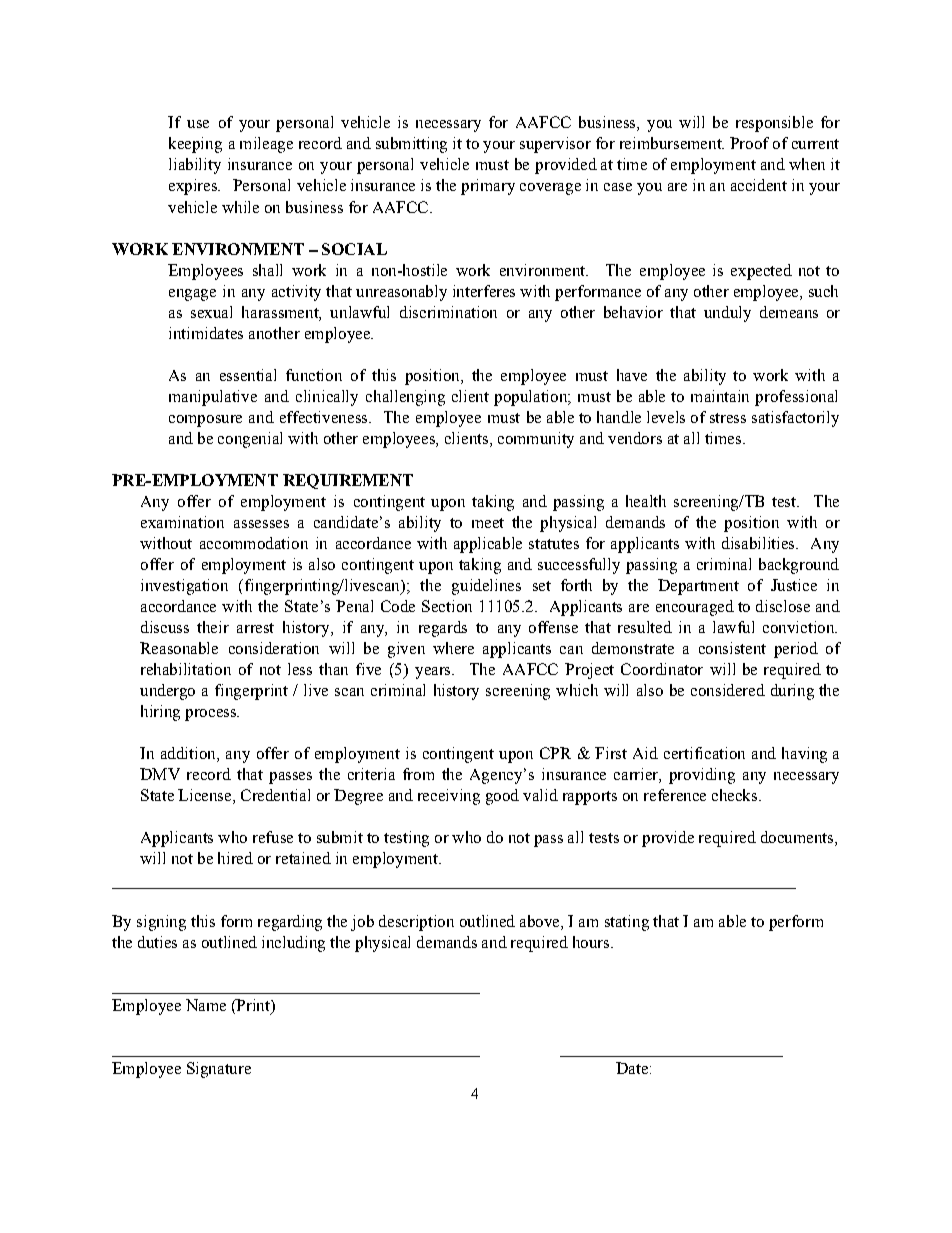 This page has width=952, height=1233. Describe the element at coordinates (488, 187) in the page. I see `primary` at that location.
